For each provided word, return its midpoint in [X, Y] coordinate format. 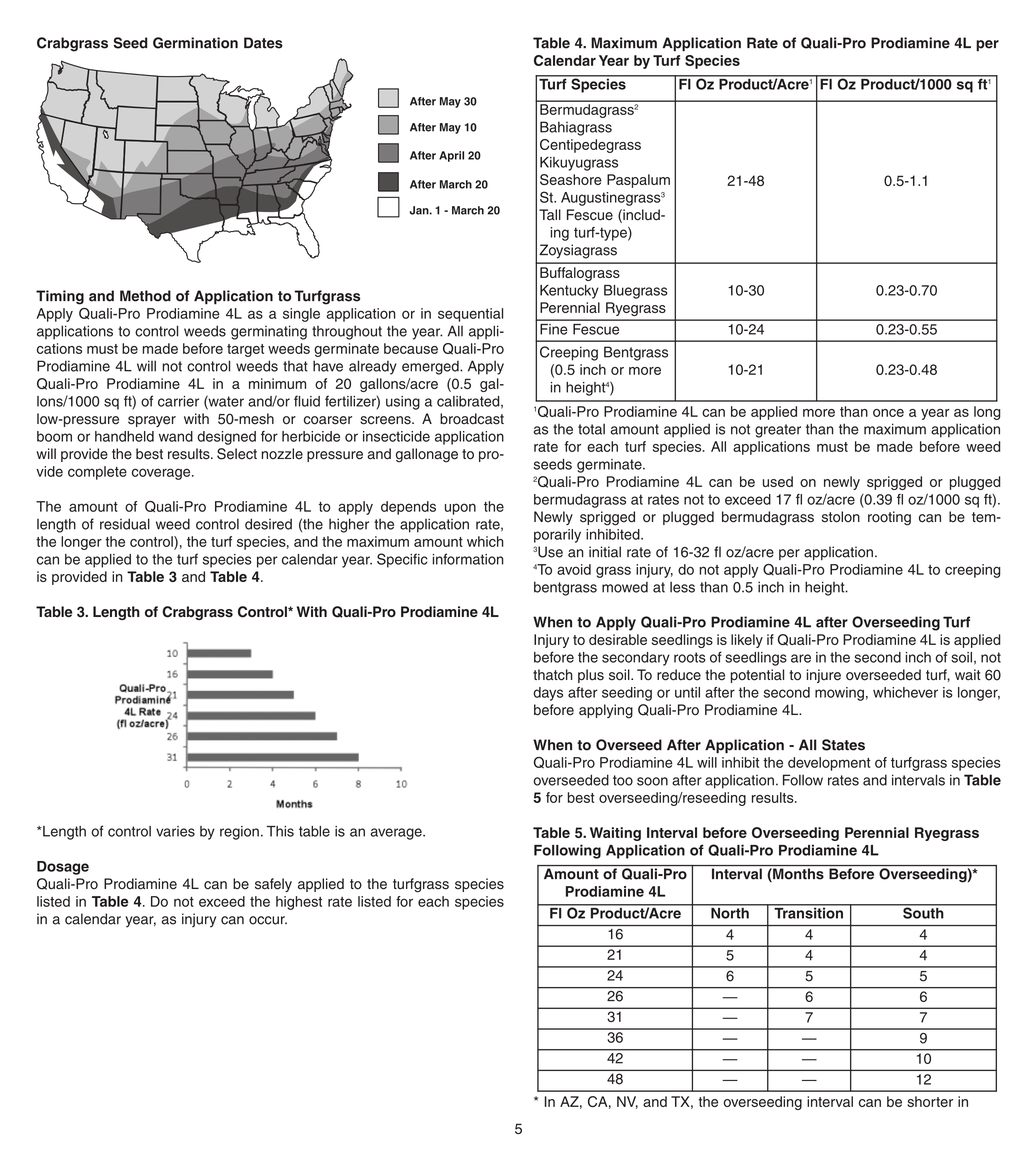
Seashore [571, 179]
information [468, 559]
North [730, 912]
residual [125, 524]
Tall [550, 215]
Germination [195, 43]
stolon [841, 517]
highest [299, 903]
